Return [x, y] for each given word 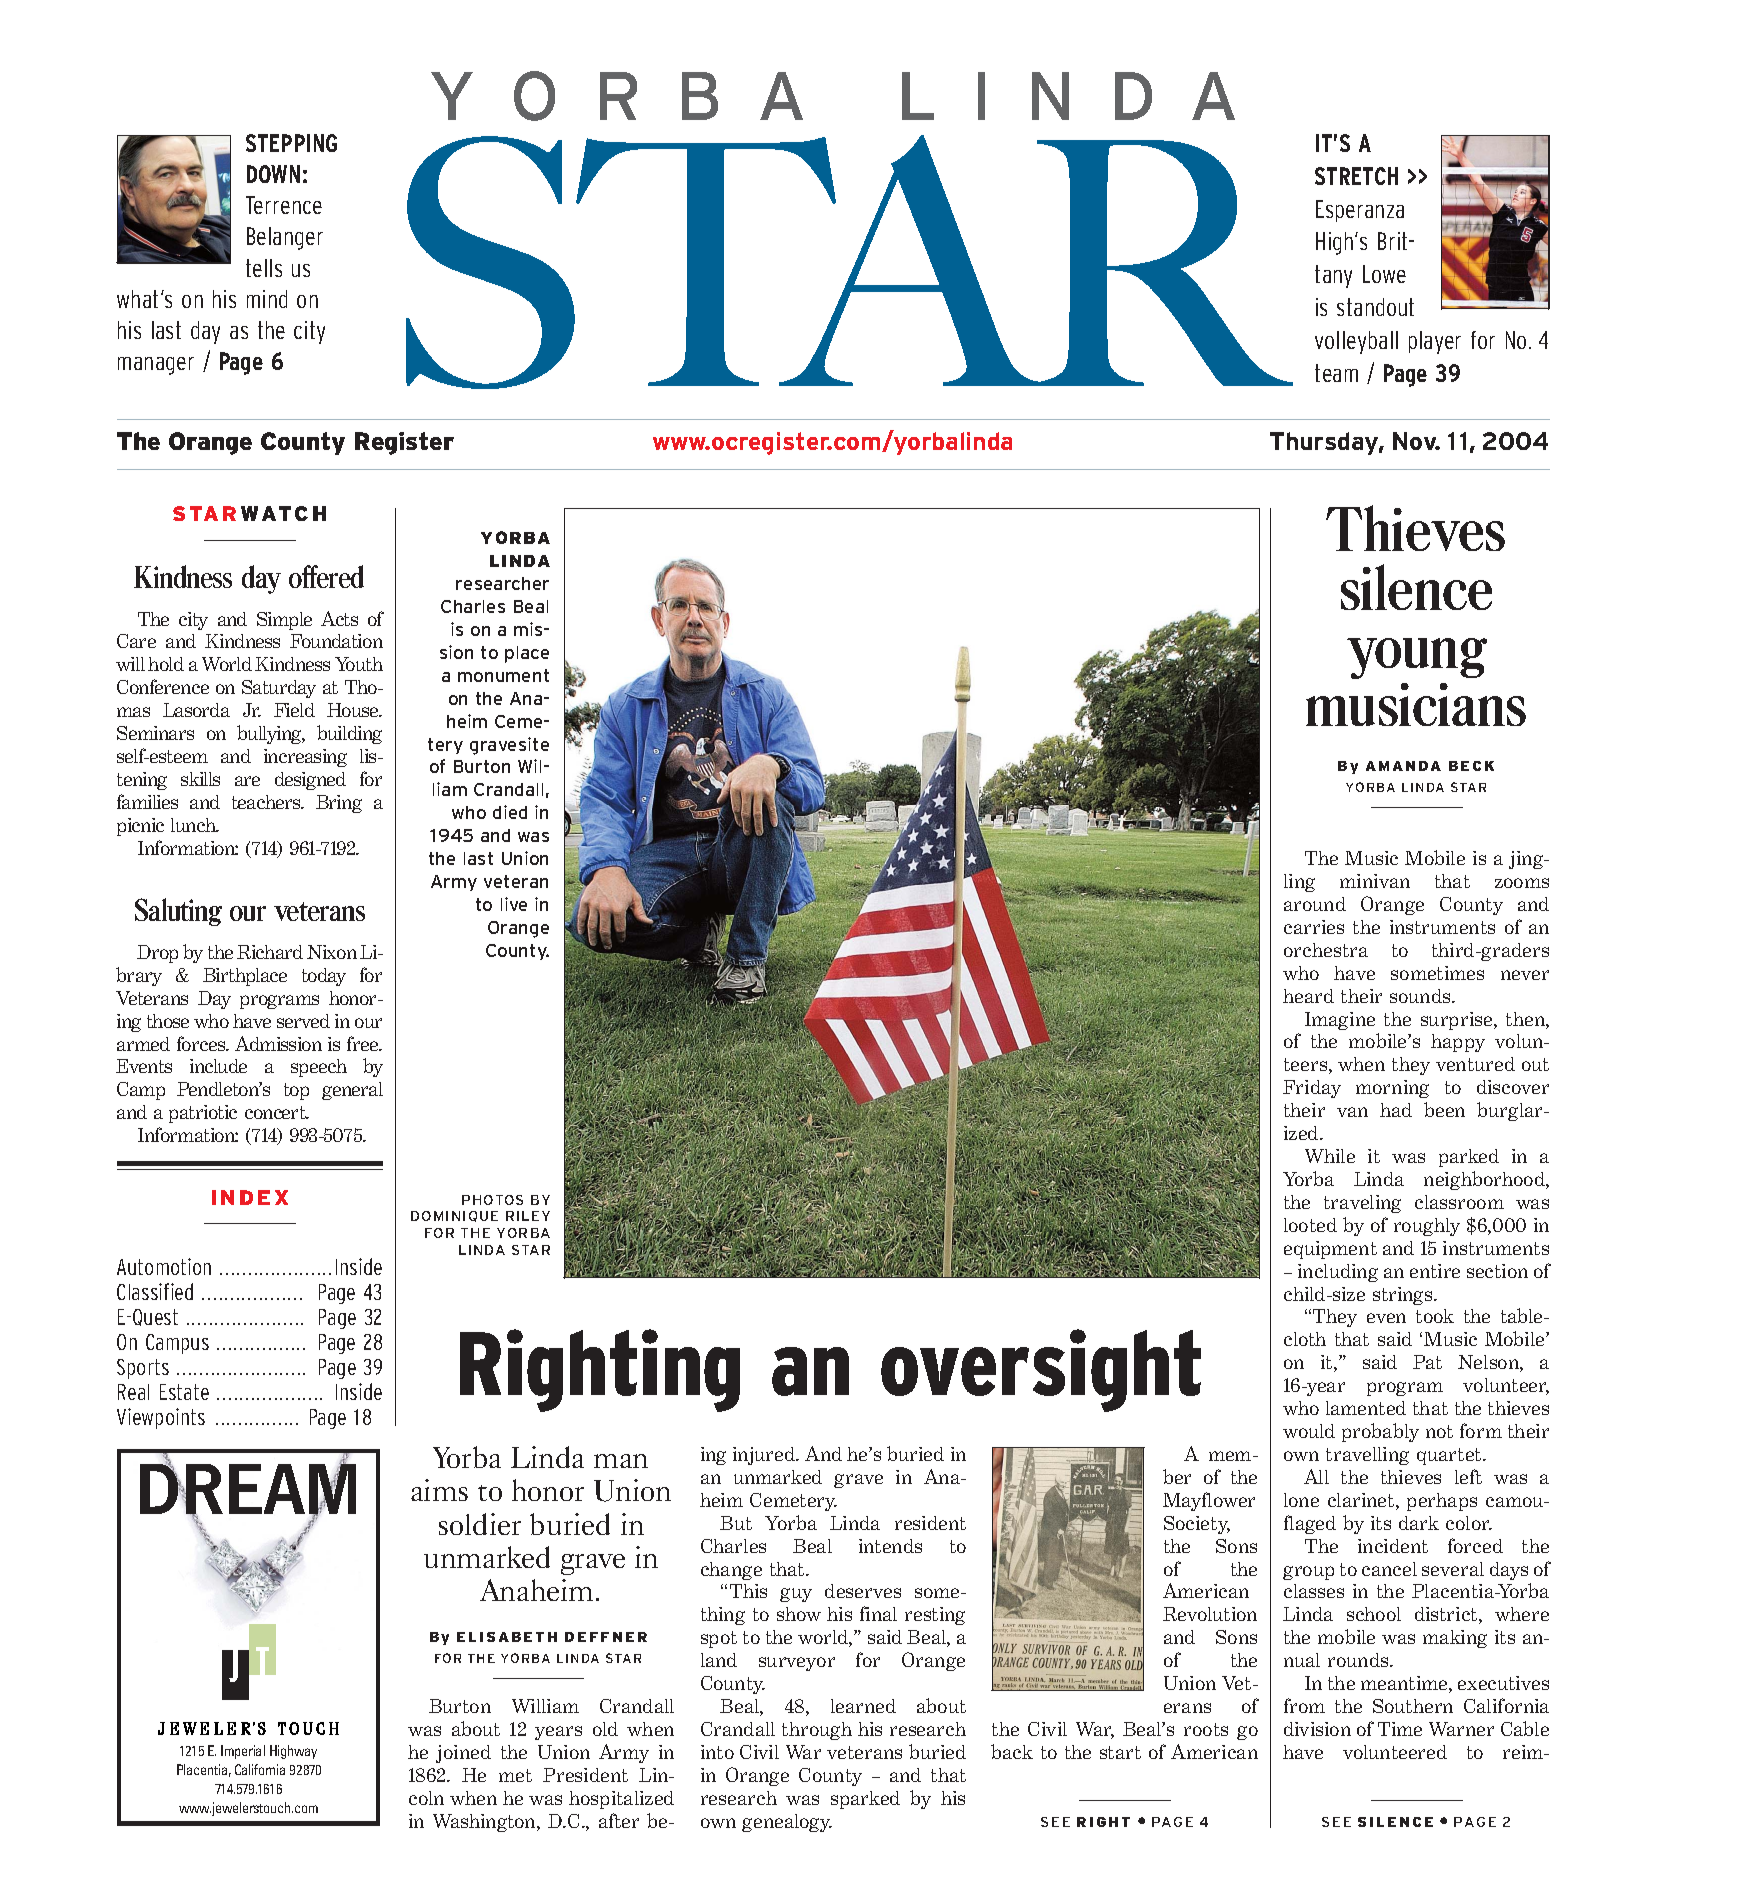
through [817, 1731]
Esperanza [1360, 211]
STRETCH [1356, 176]
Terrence [284, 205]
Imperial [243, 1752]
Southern [1413, 1706]
